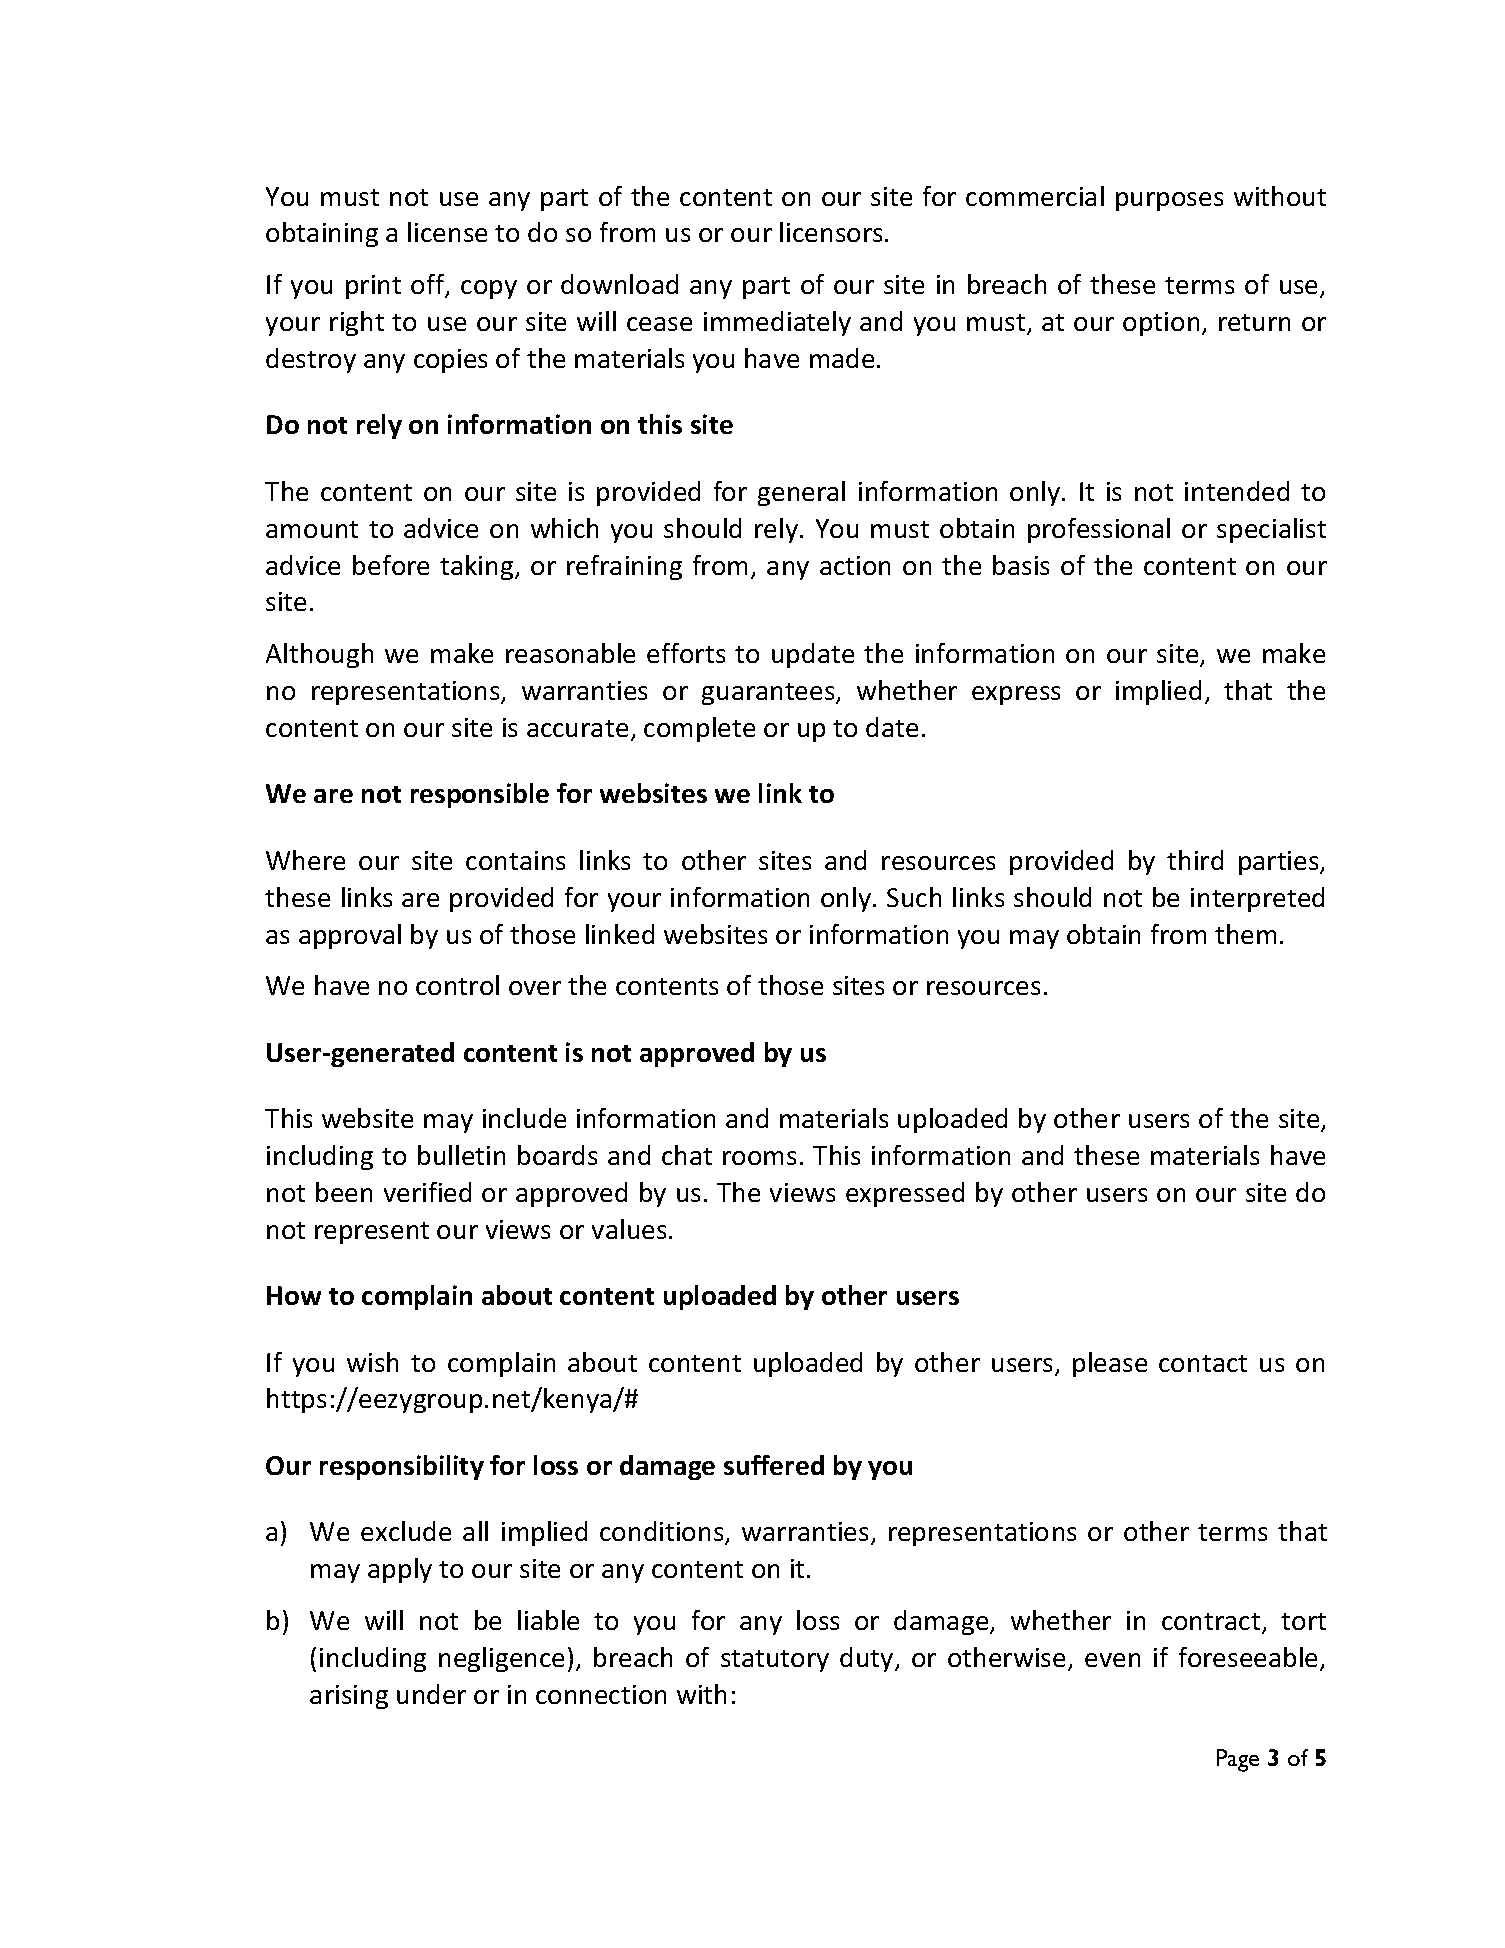  I want to click on wish, so click(372, 1362).
